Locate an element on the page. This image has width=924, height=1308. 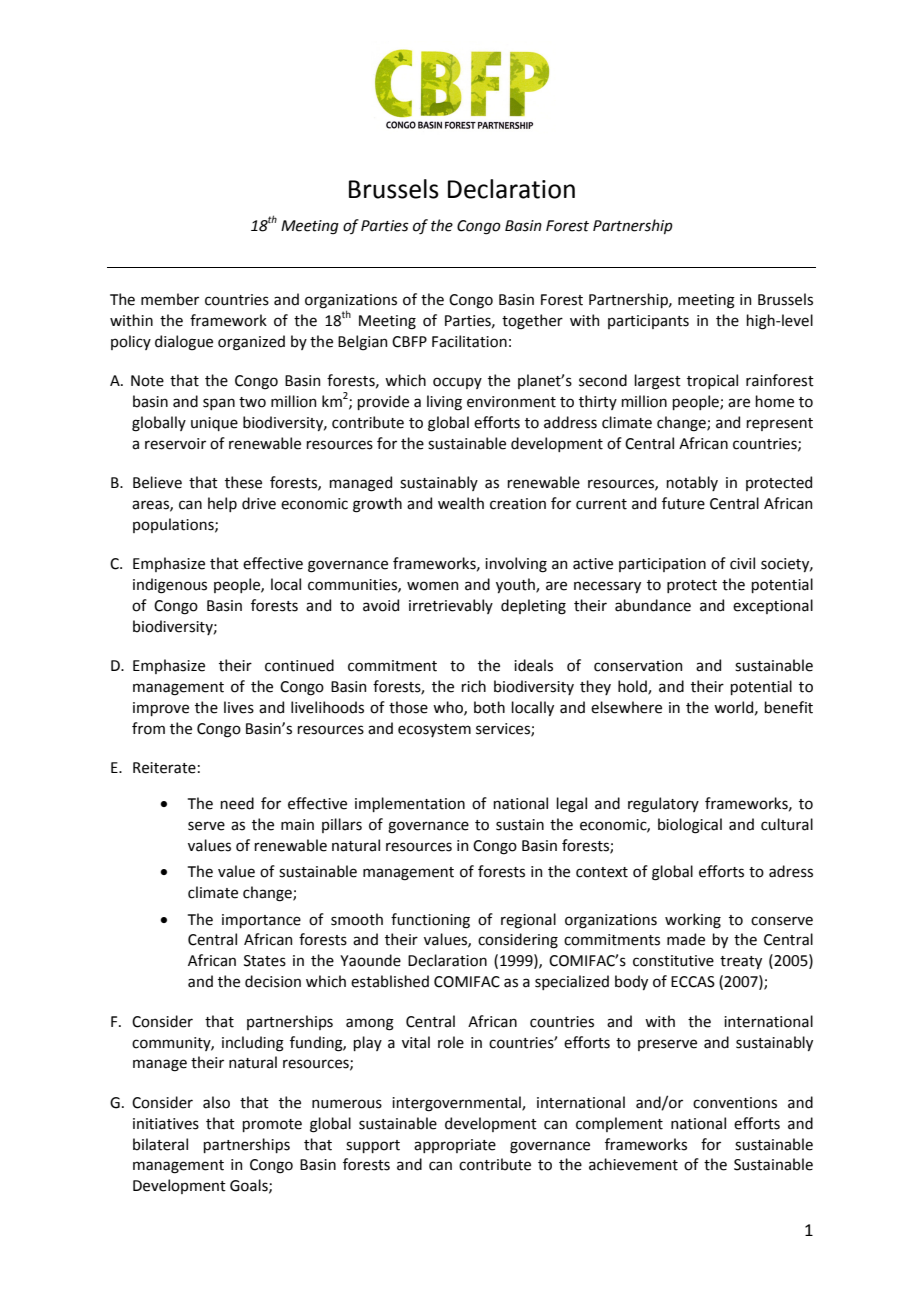
irretrievably is located at coordinates (451, 606).
